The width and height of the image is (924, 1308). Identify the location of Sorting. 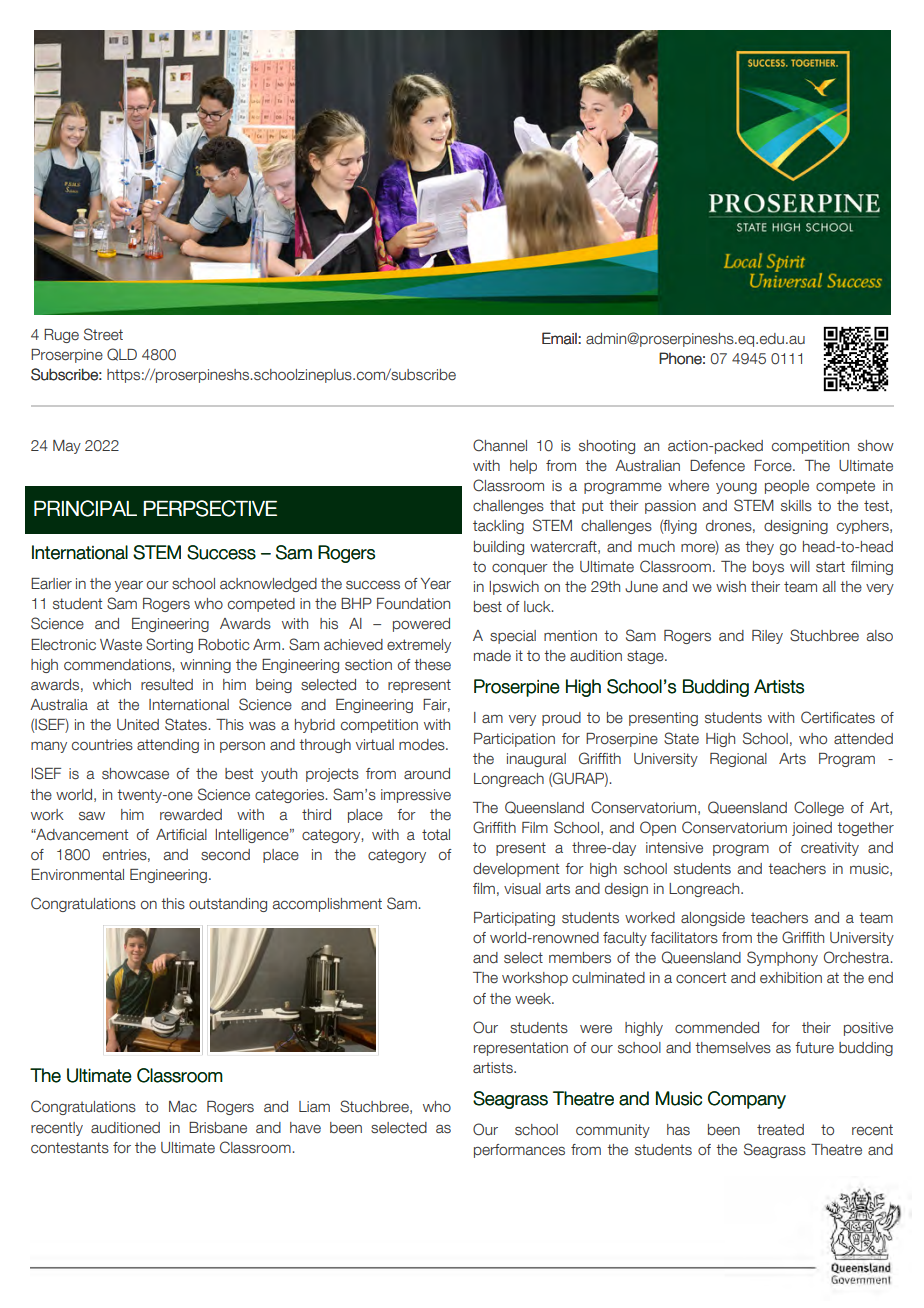
(169, 645).
